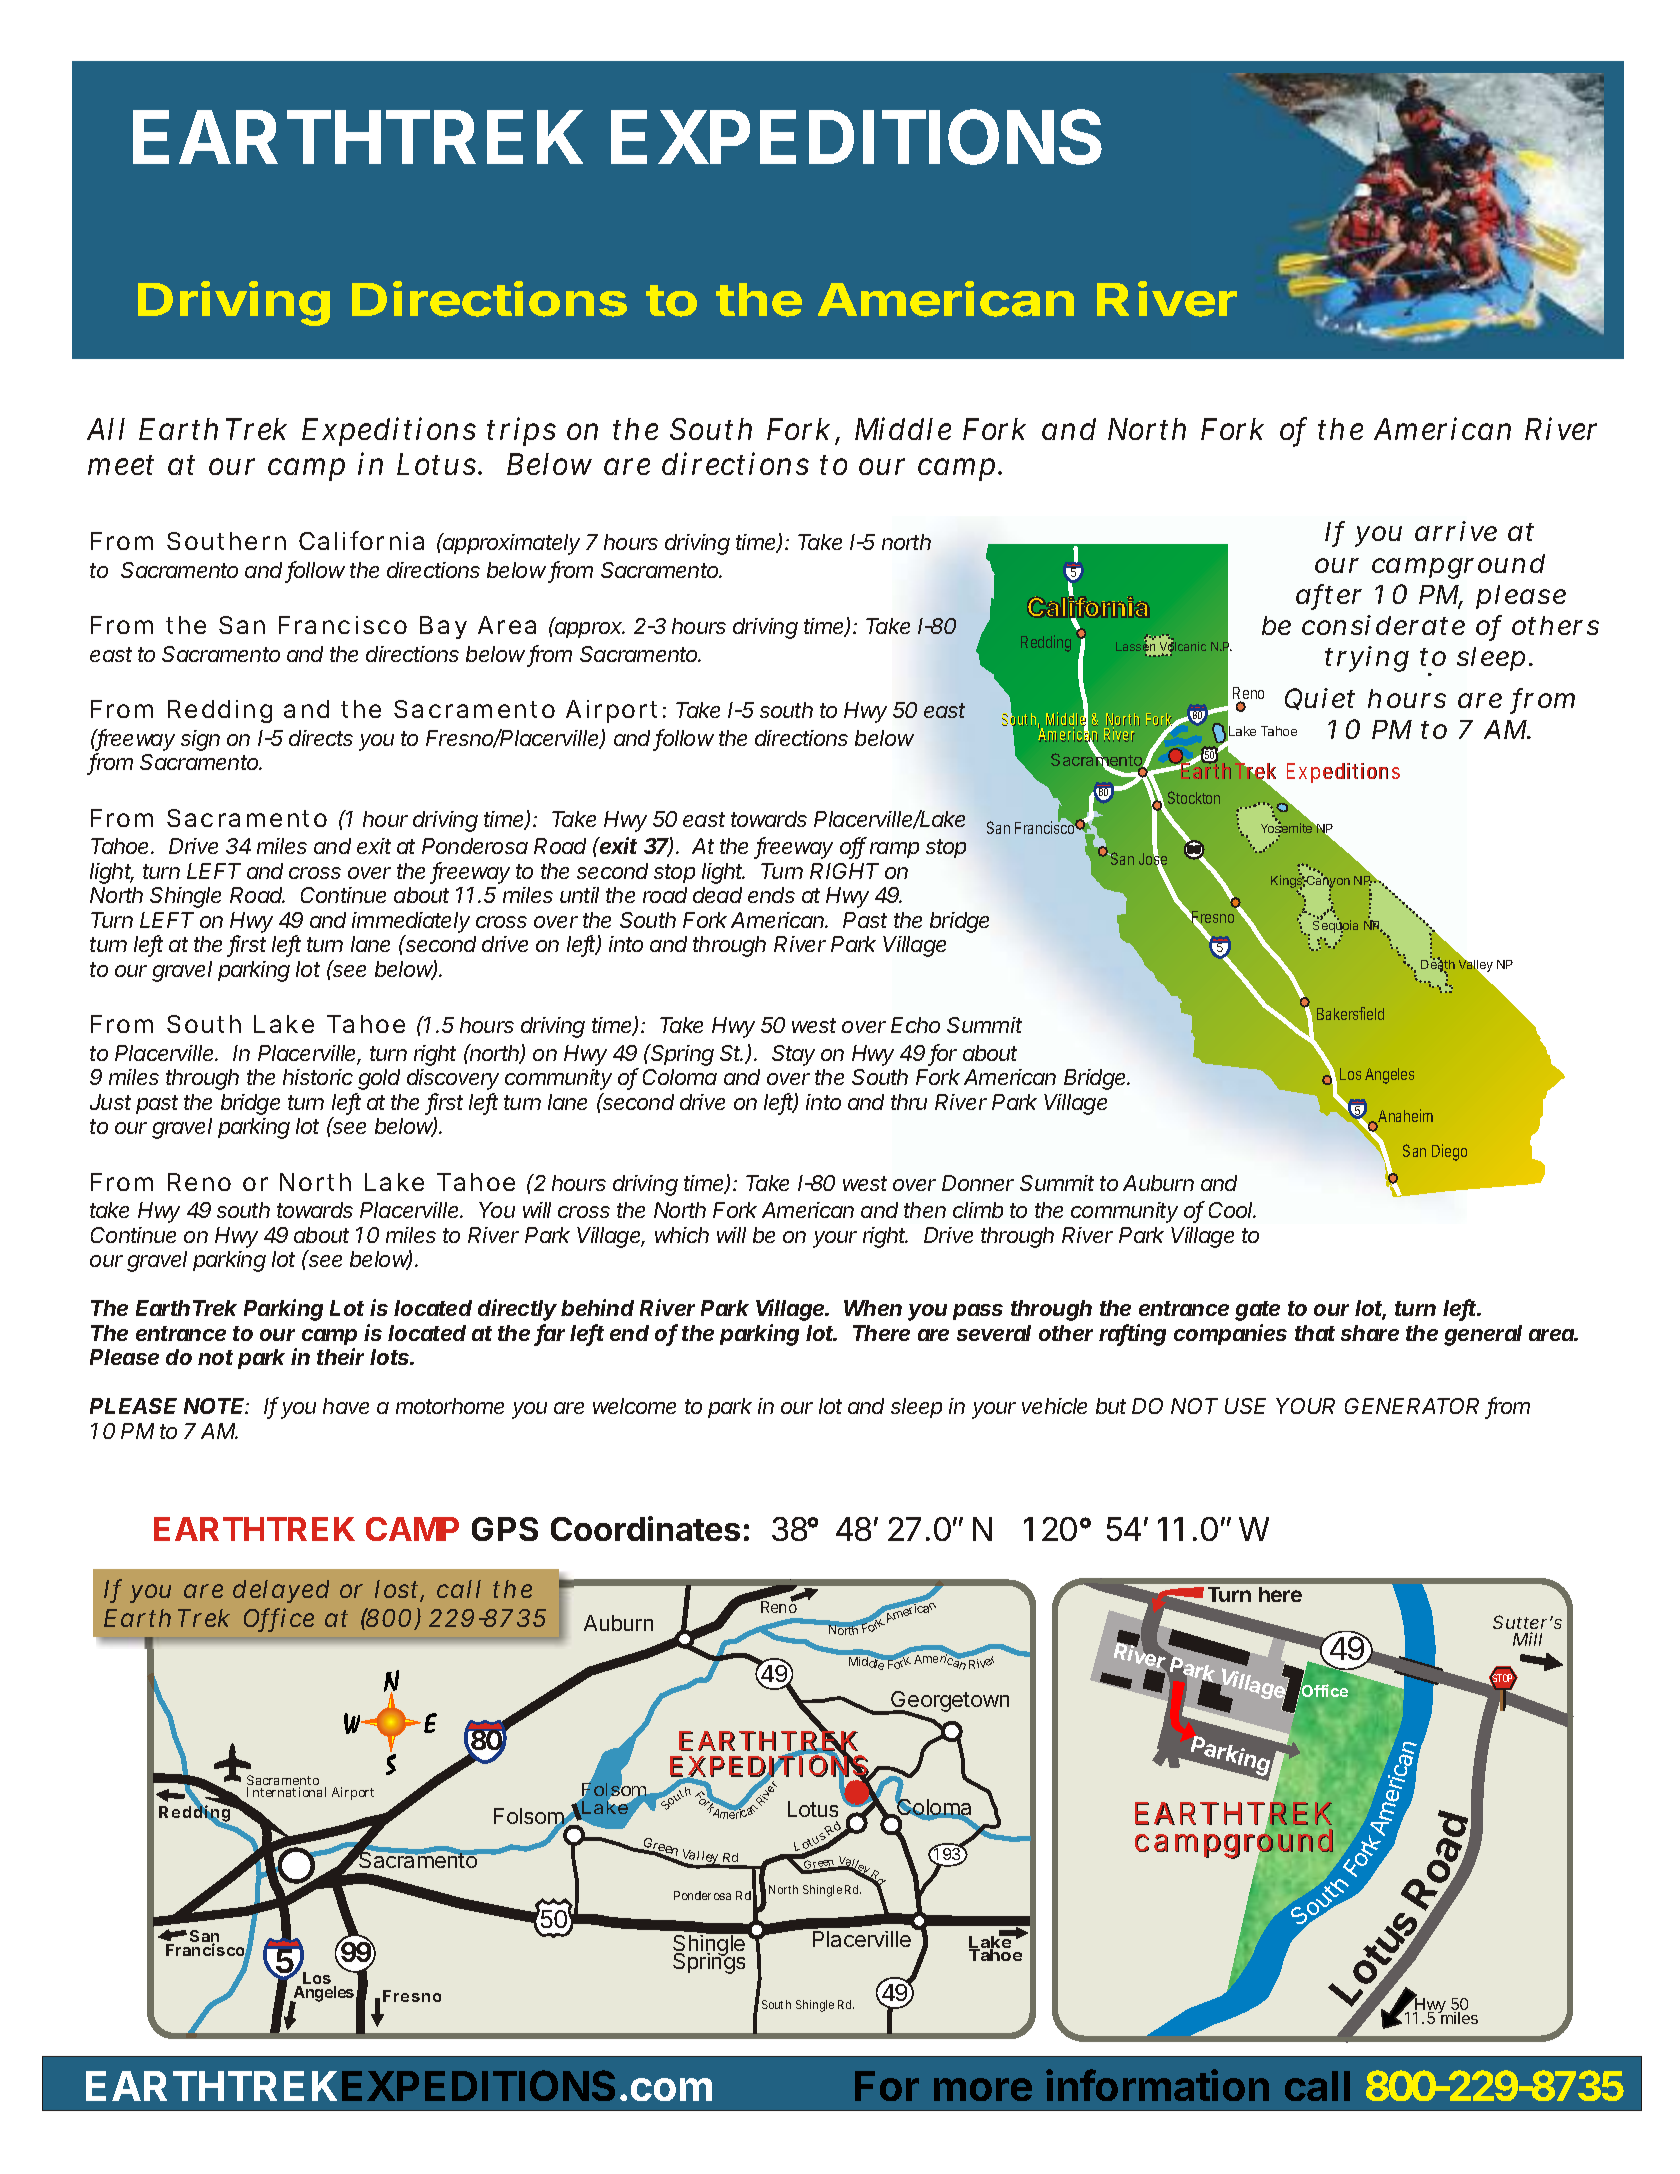  I want to click on arrive, so click(1456, 531).
